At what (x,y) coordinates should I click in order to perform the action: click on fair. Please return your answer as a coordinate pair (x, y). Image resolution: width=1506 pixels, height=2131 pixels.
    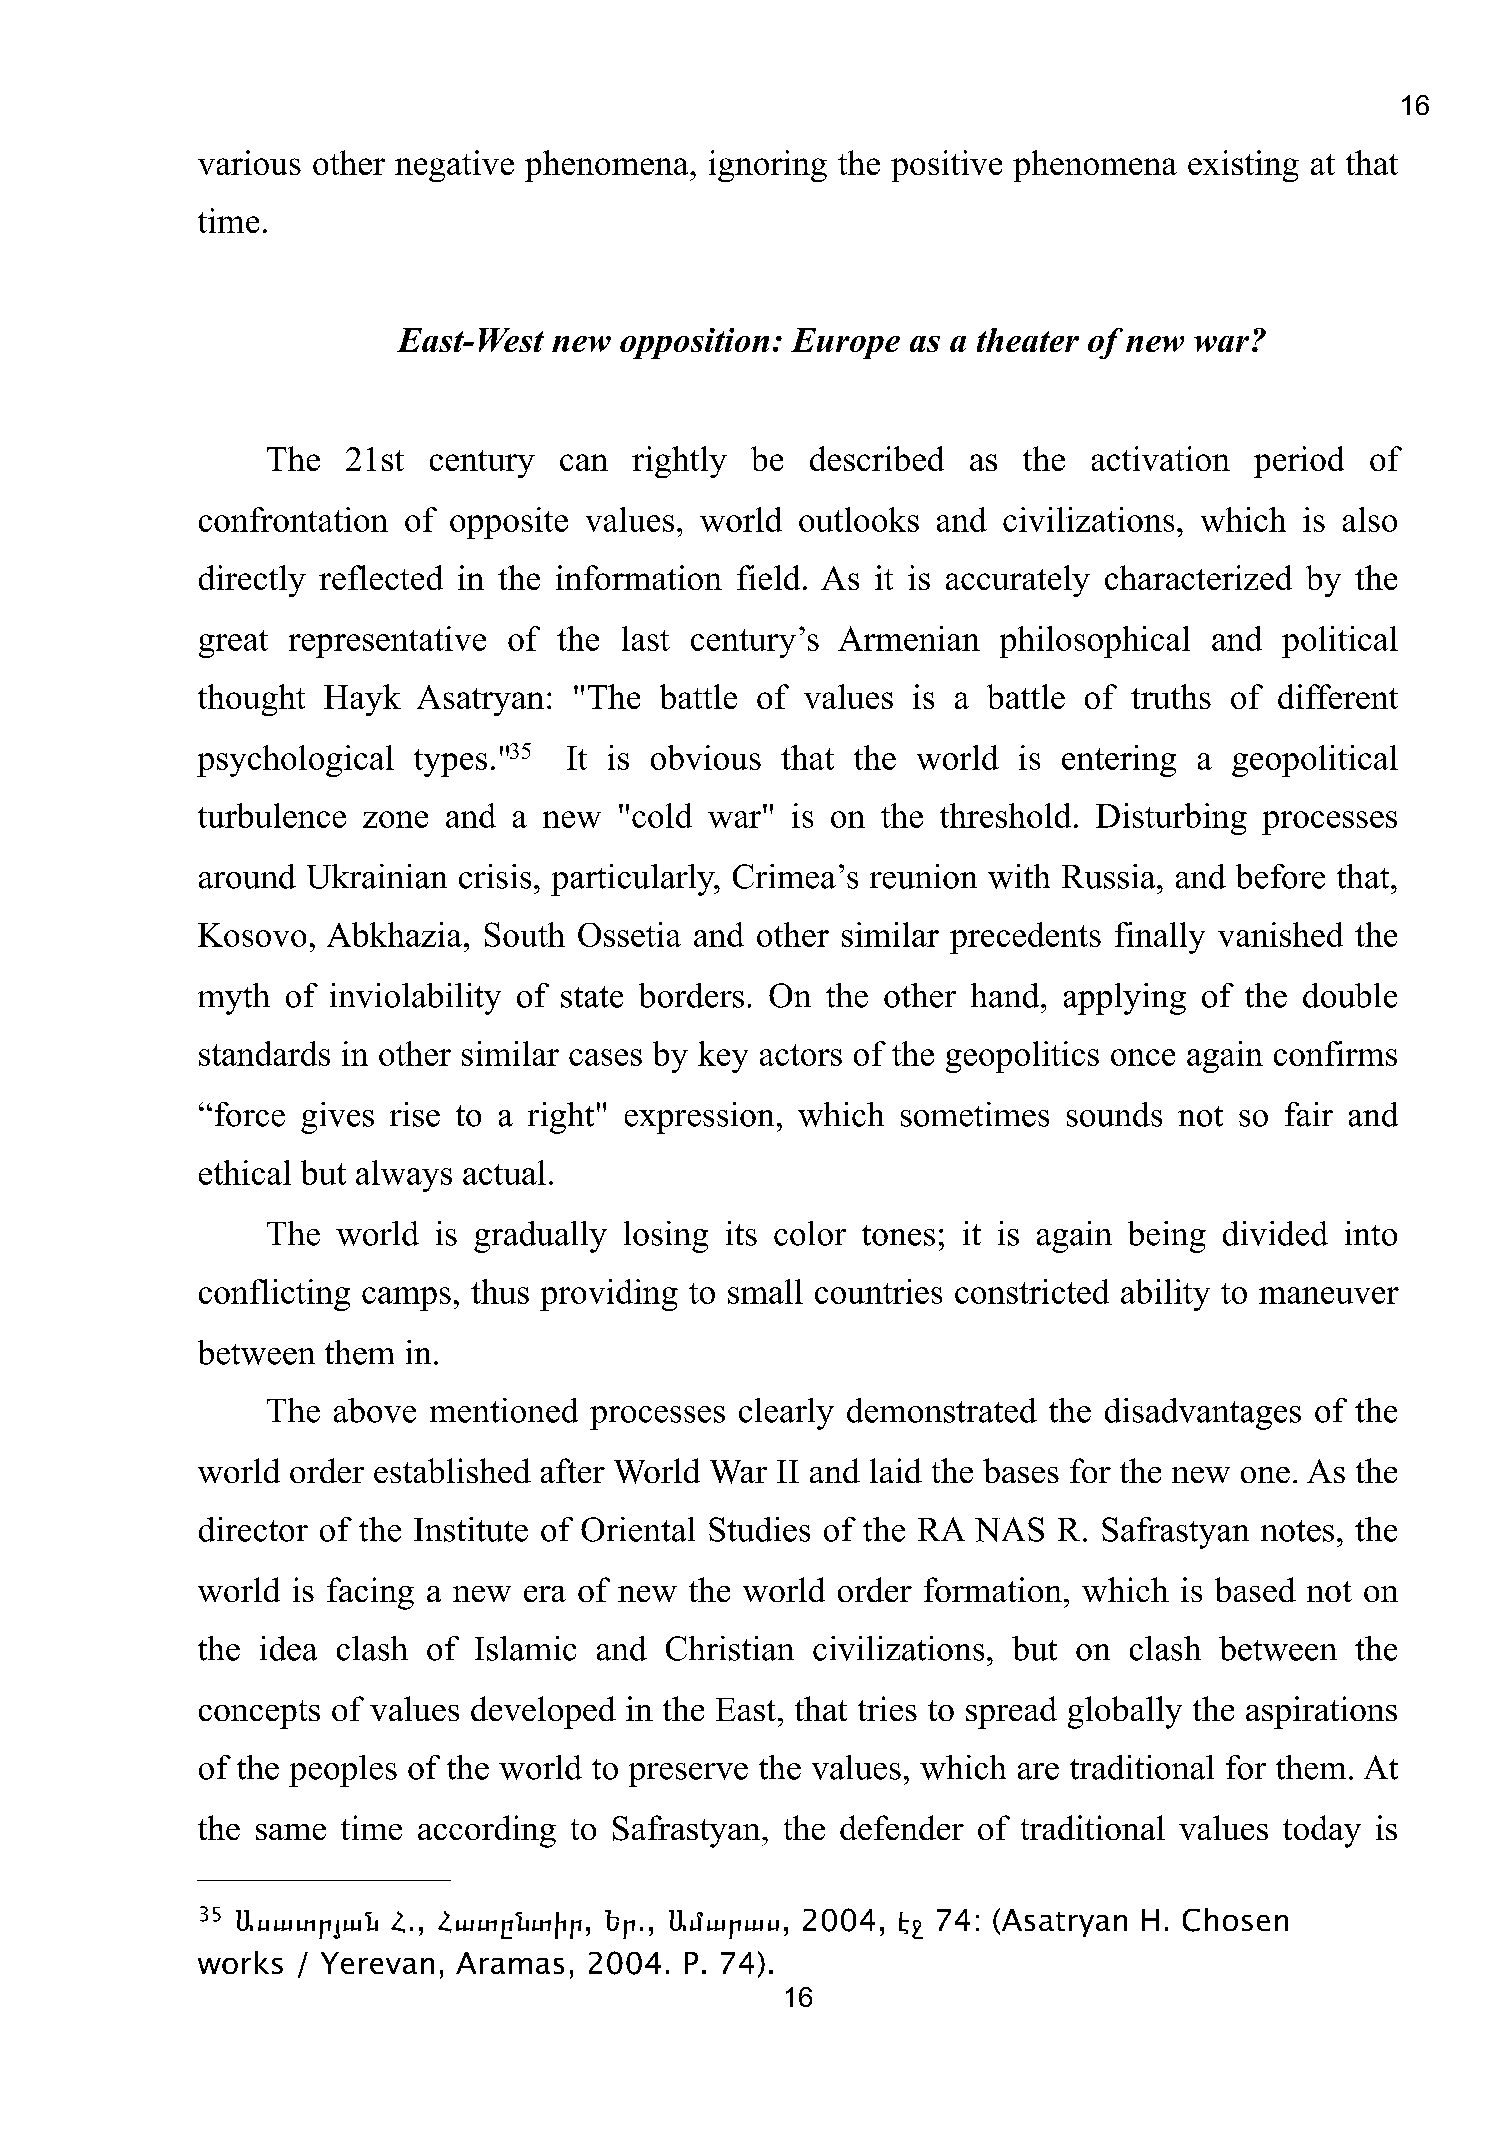
    Looking at the image, I should click on (1309, 1114).
